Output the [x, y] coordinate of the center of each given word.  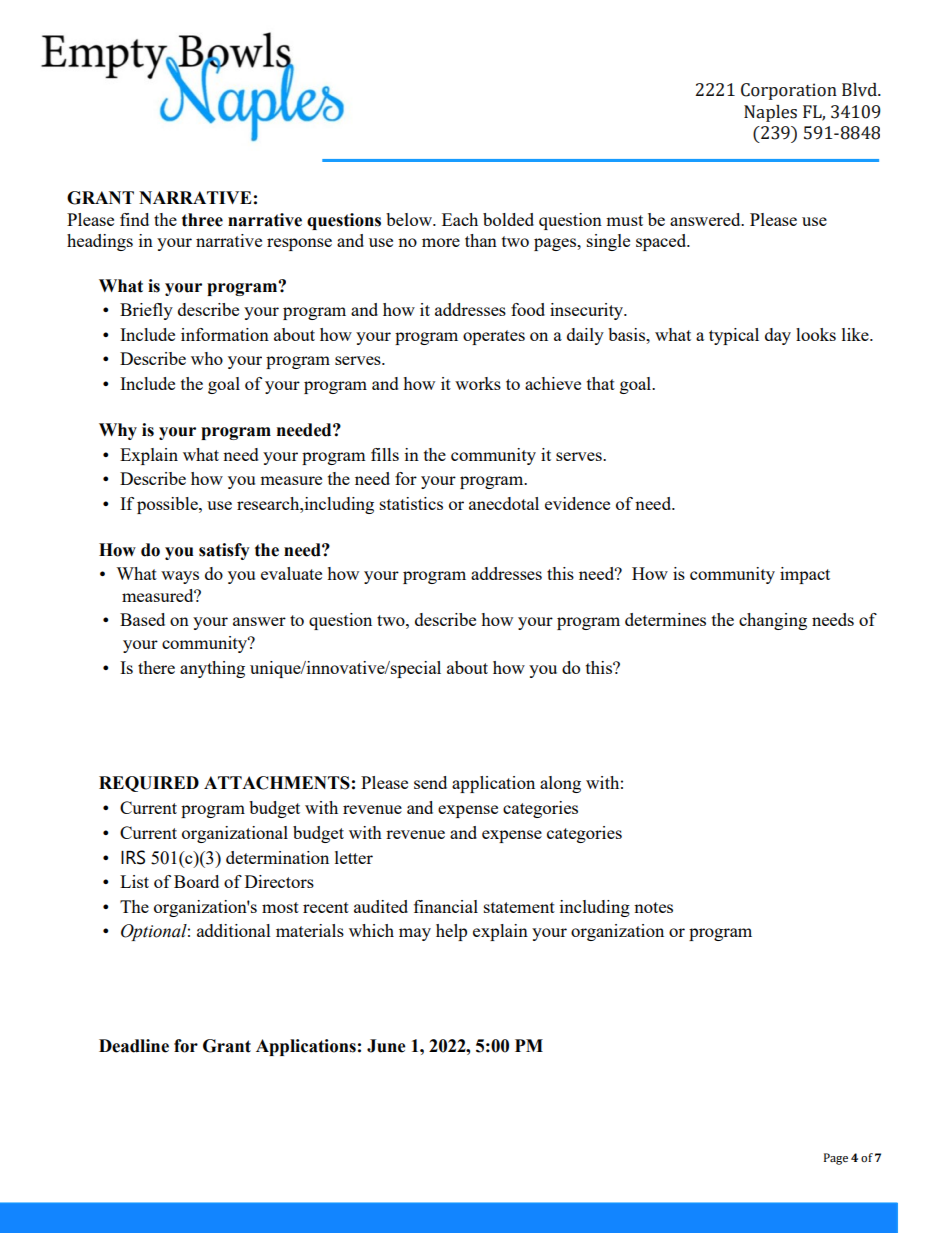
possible [168, 505]
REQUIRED [149, 784]
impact [805, 575]
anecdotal [504, 503]
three [202, 220]
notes [653, 907]
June [386, 1046]
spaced [662, 242]
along [560, 784]
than [481, 240]
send [430, 782]
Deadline [134, 1046]
